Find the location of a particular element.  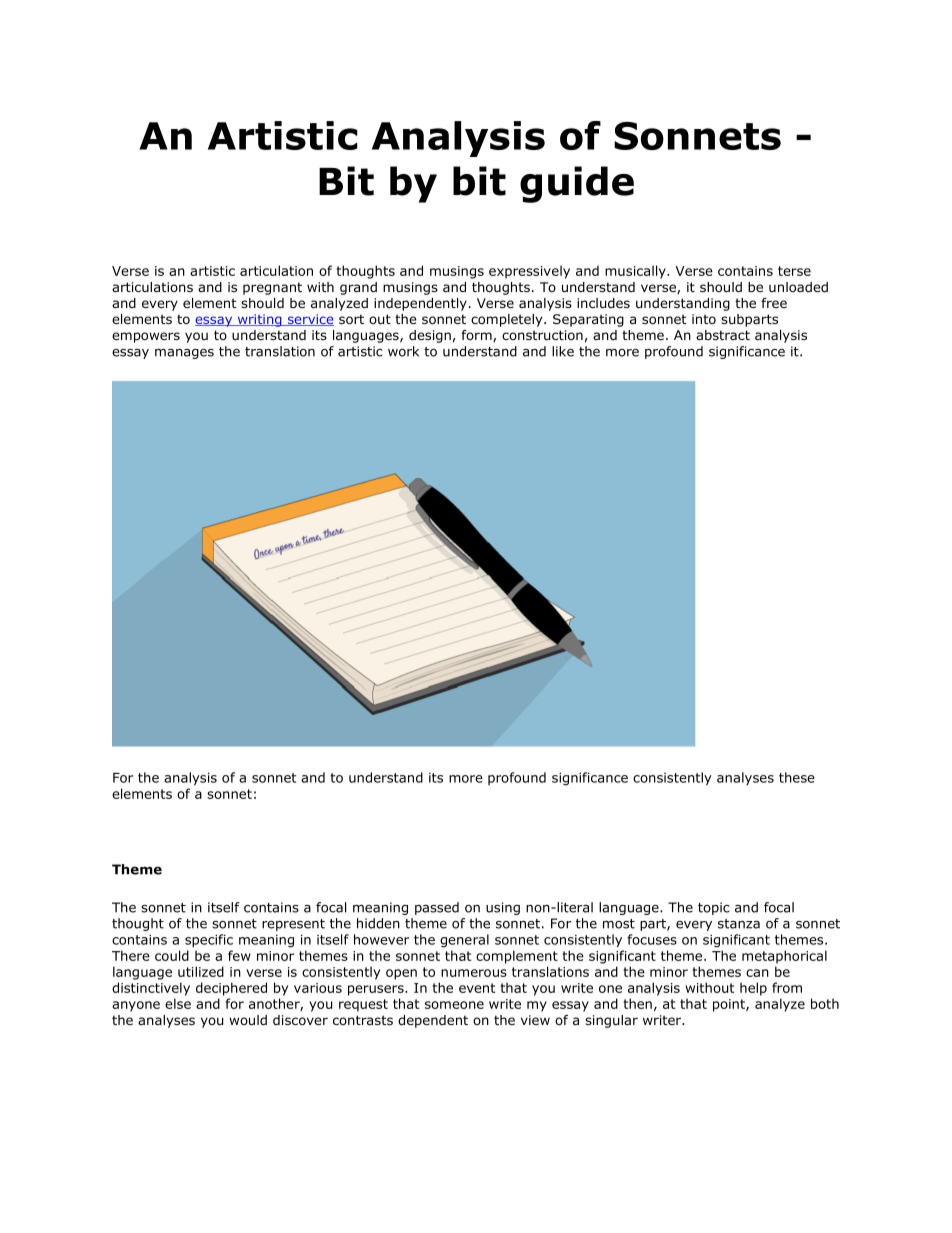

terse is located at coordinates (794, 271).
